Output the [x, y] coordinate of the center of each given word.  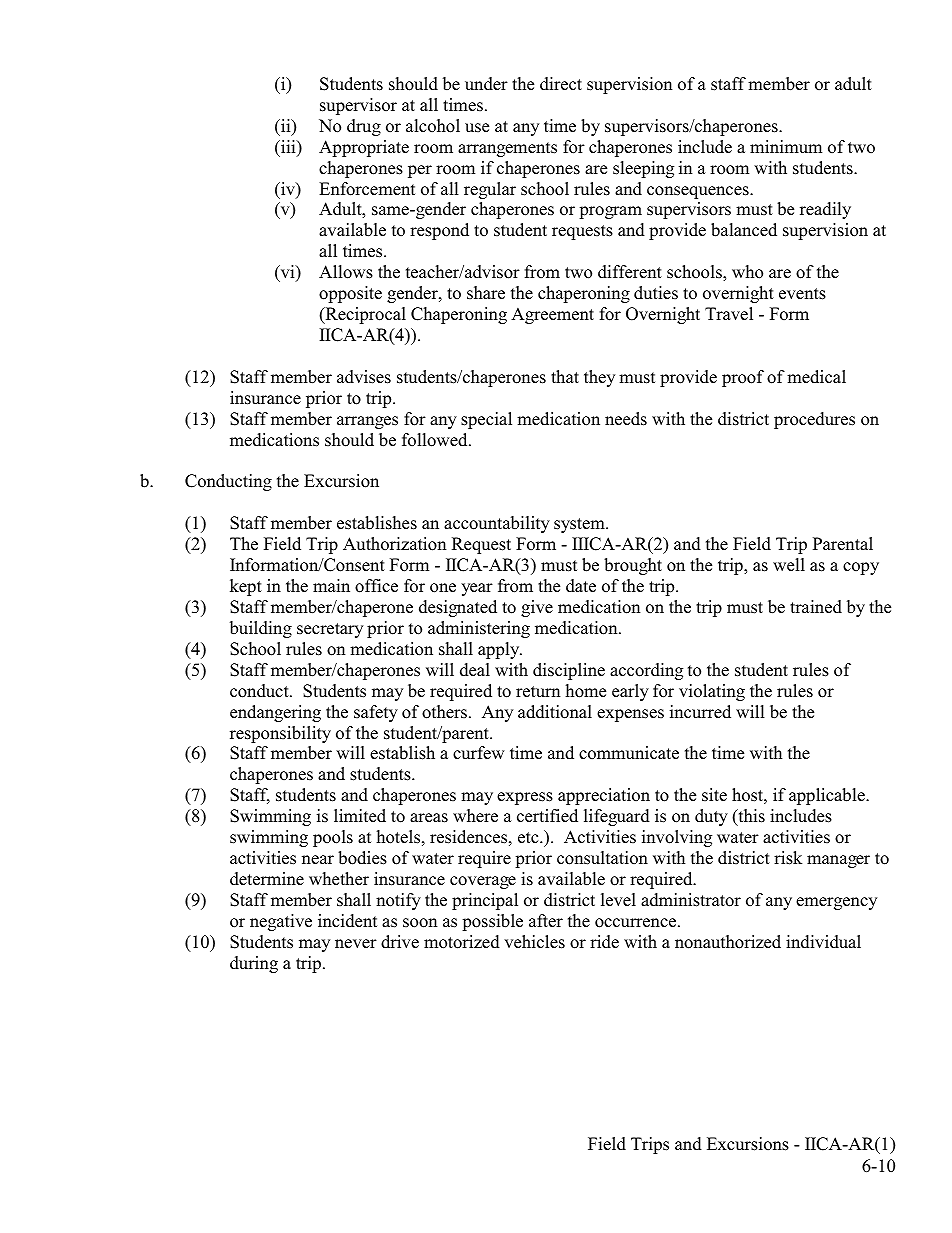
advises [364, 377]
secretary [330, 630]
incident [347, 921]
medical [816, 377]
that [565, 376]
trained [816, 607]
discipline [569, 671]
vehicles [534, 942]
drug [364, 127]
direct [561, 84]
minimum [786, 146]
